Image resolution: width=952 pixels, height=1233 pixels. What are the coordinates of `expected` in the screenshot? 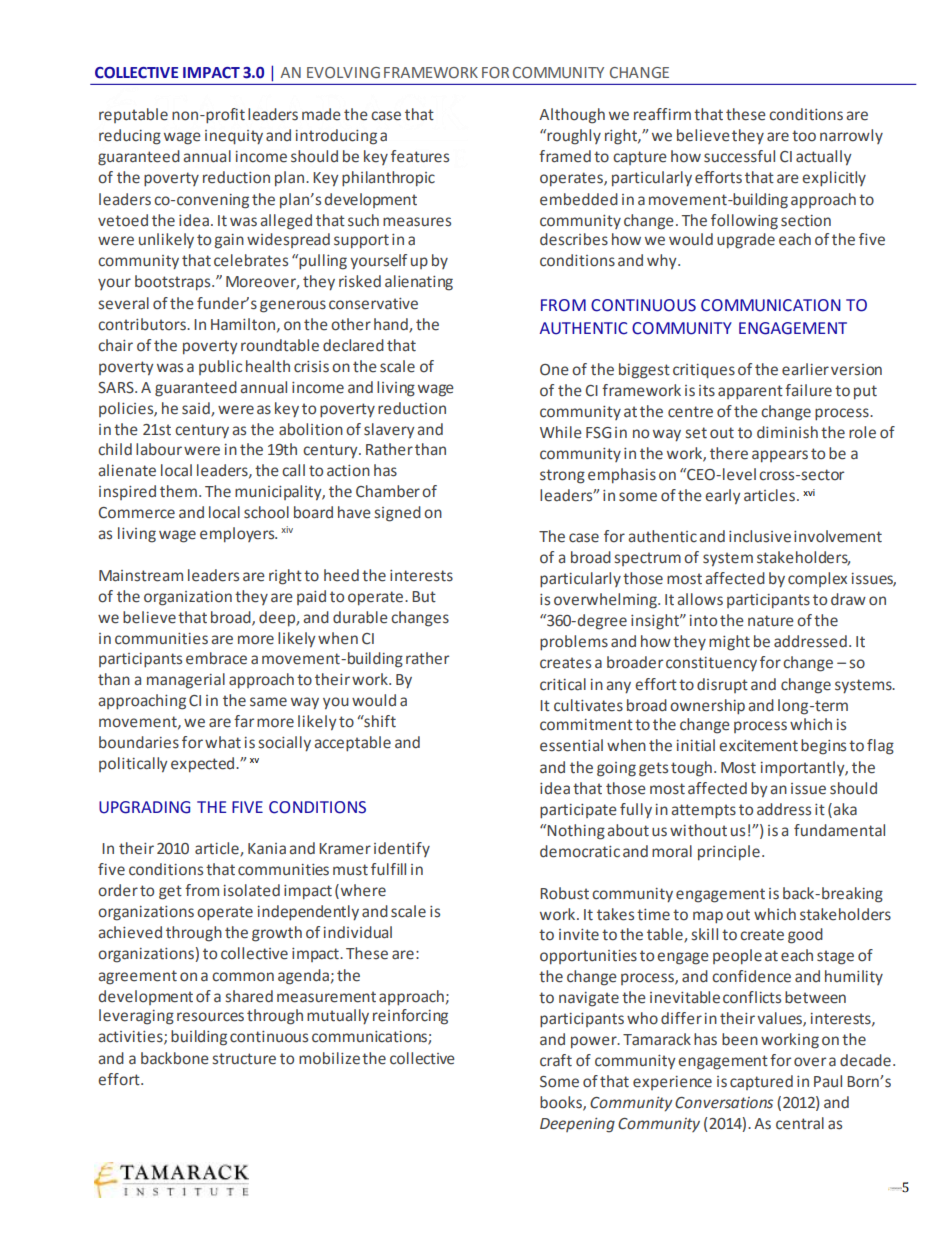 It's located at (204, 764).
